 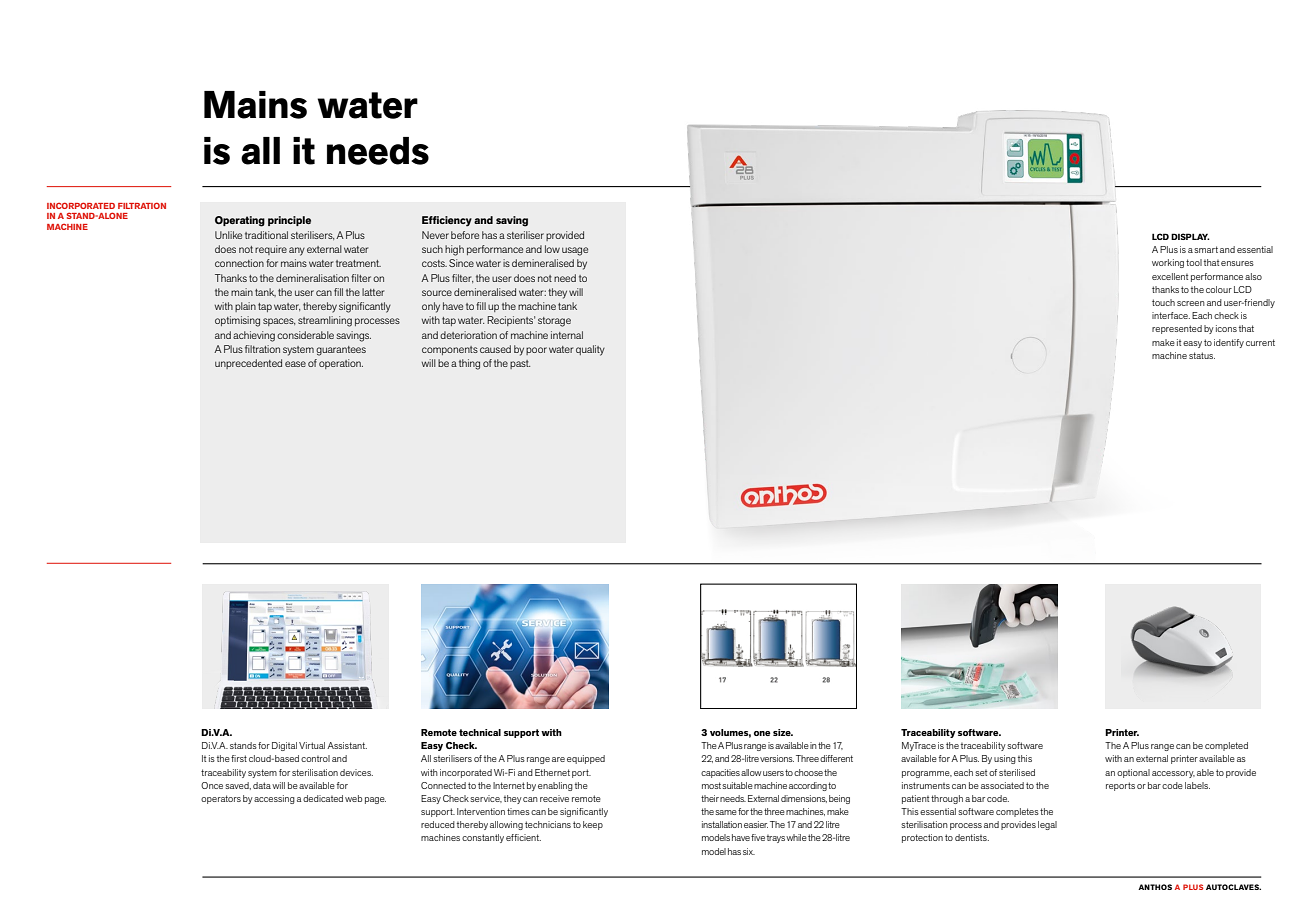 I want to click on reduced, so click(x=438, y=824).
